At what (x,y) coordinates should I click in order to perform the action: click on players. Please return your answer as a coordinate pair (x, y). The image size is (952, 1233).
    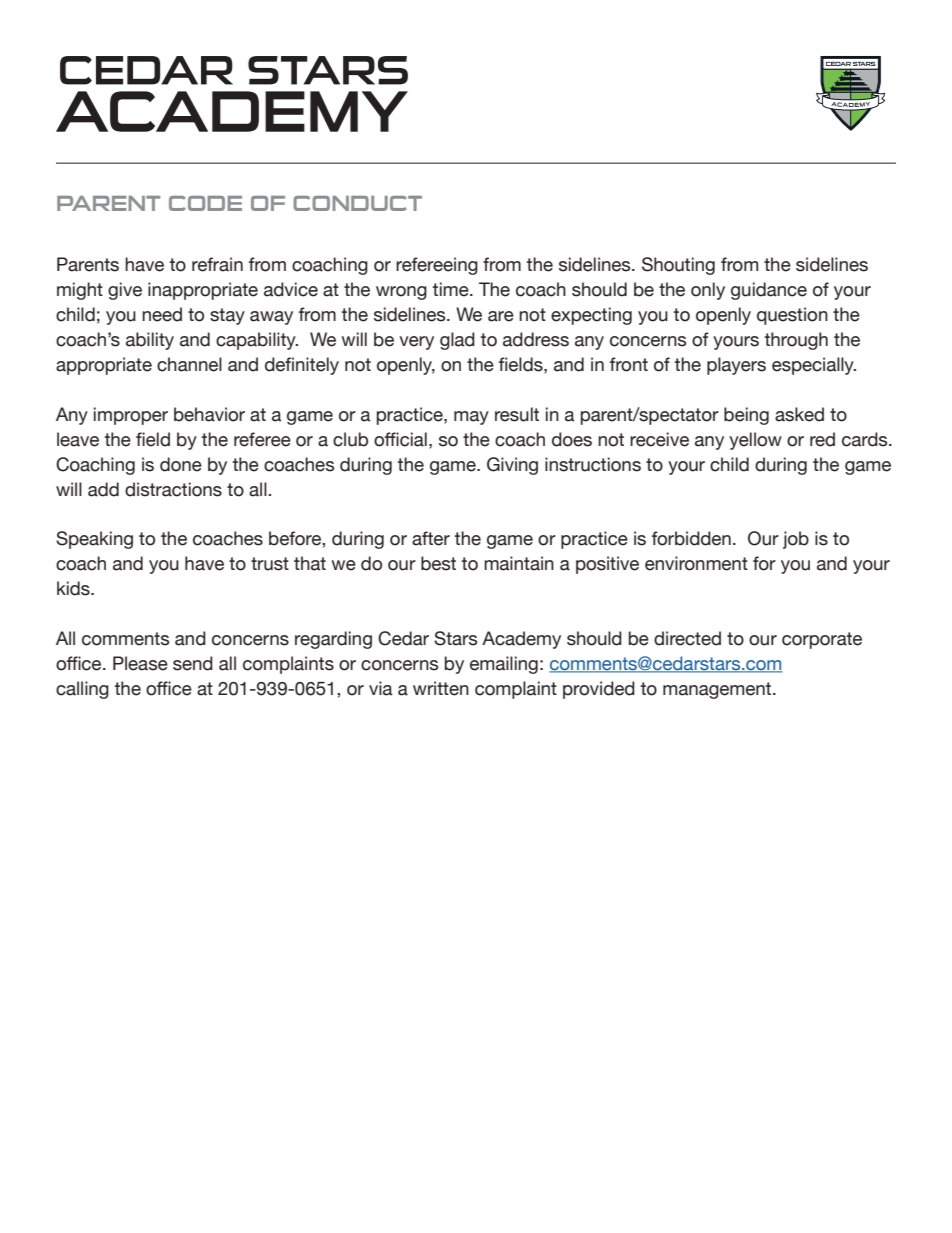
    Looking at the image, I should click on (736, 366).
